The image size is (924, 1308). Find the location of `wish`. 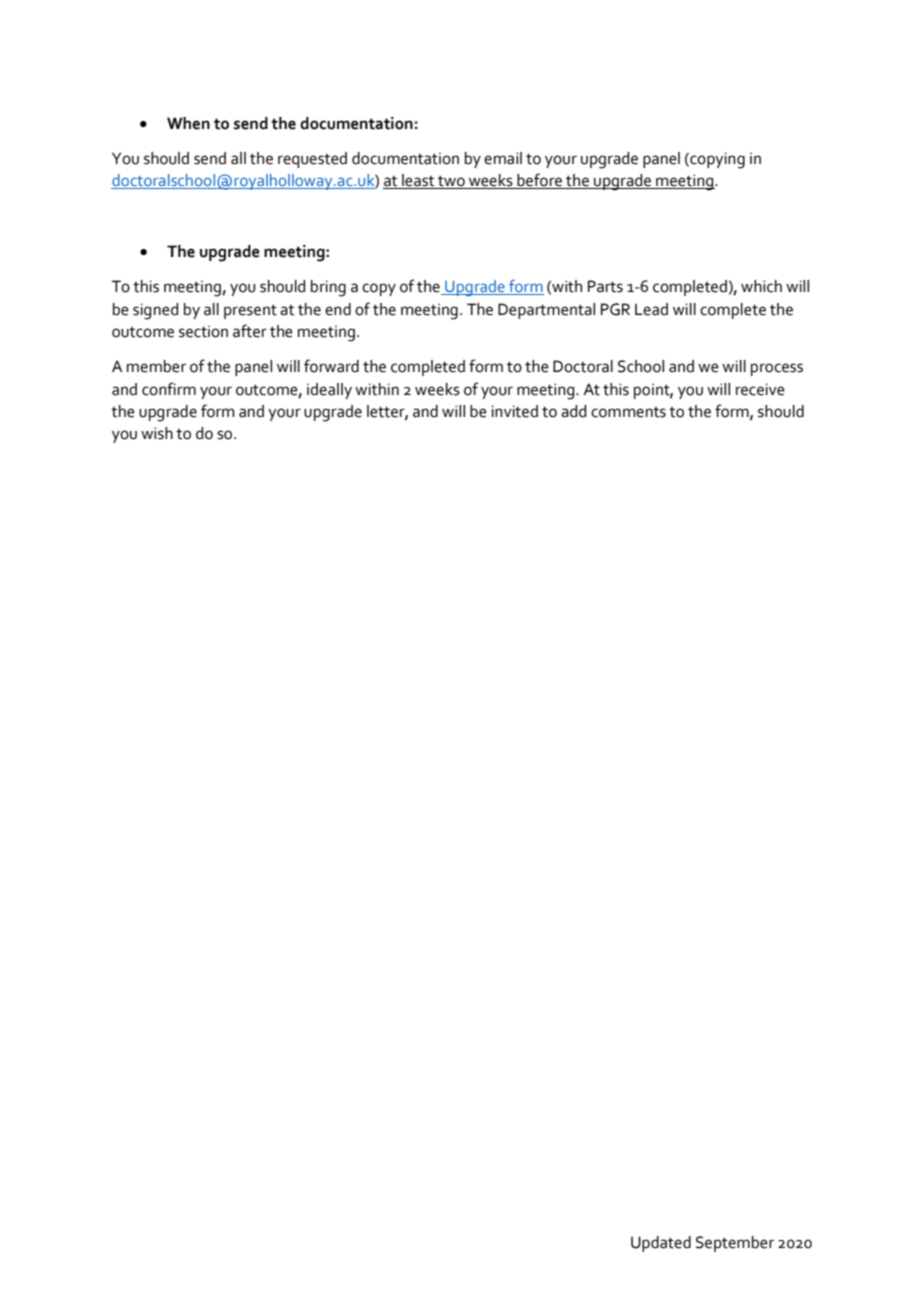

wish is located at coordinates (157, 433).
